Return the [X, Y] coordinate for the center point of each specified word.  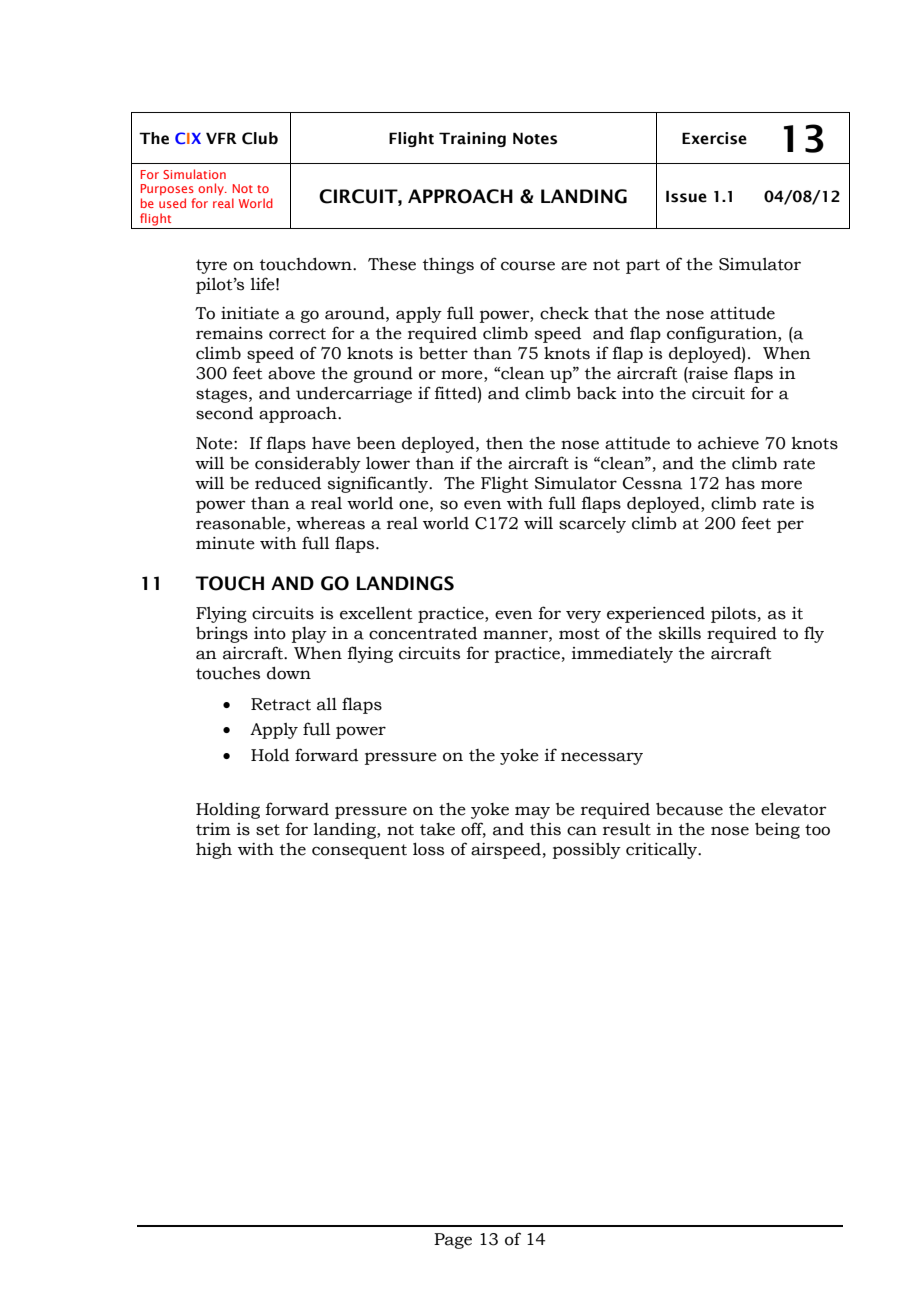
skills [680, 633]
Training [472, 139]
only [212, 189]
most [579, 634]
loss [428, 849]
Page [453, 1241]
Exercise [714, 138]
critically [663, 850]
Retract [281, 704]
